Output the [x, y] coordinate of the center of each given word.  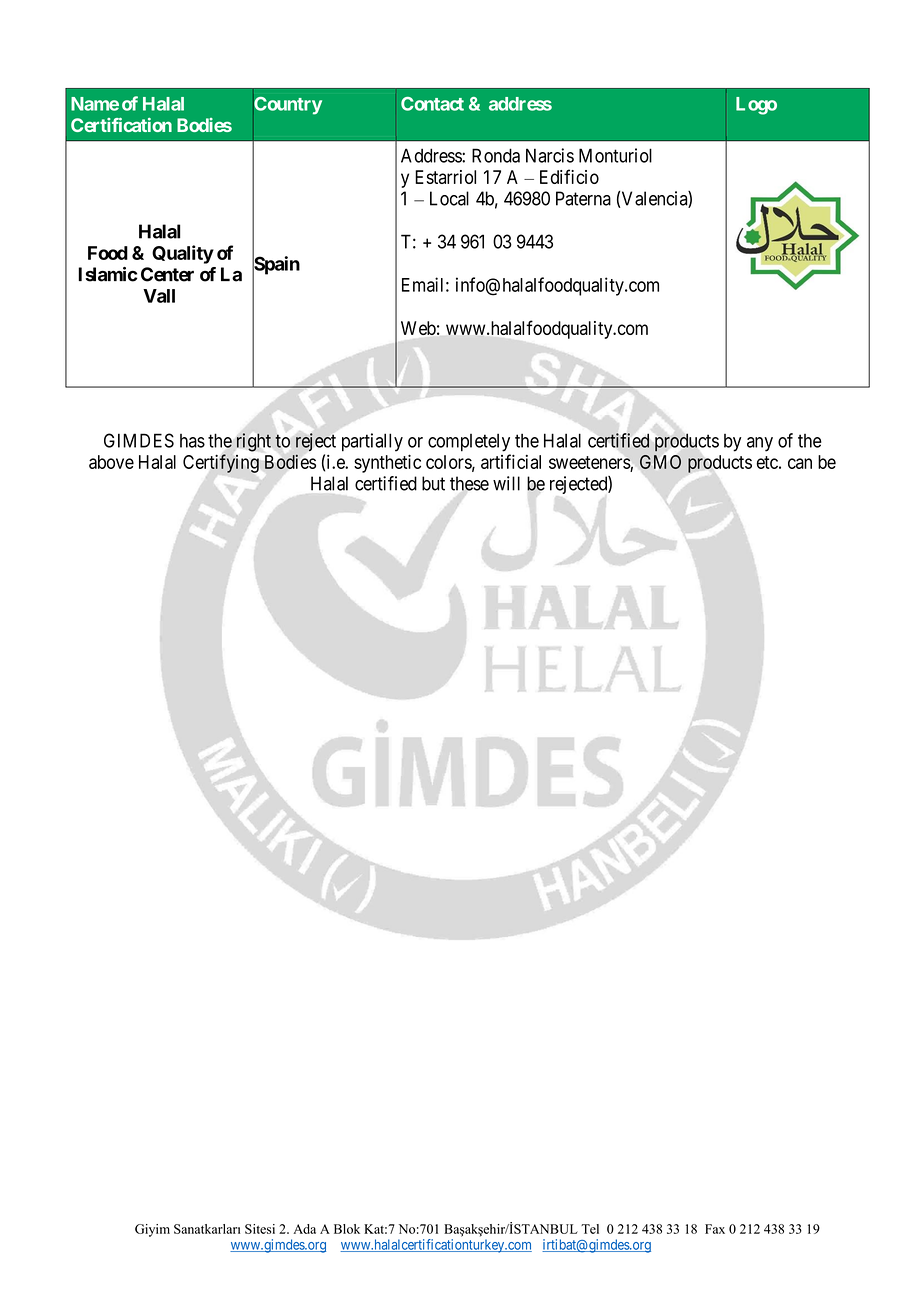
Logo [756, 106]
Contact [432, 104]
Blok [347, 1229]
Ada [304, 1229]
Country [287, 106]
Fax [715, 1229]
